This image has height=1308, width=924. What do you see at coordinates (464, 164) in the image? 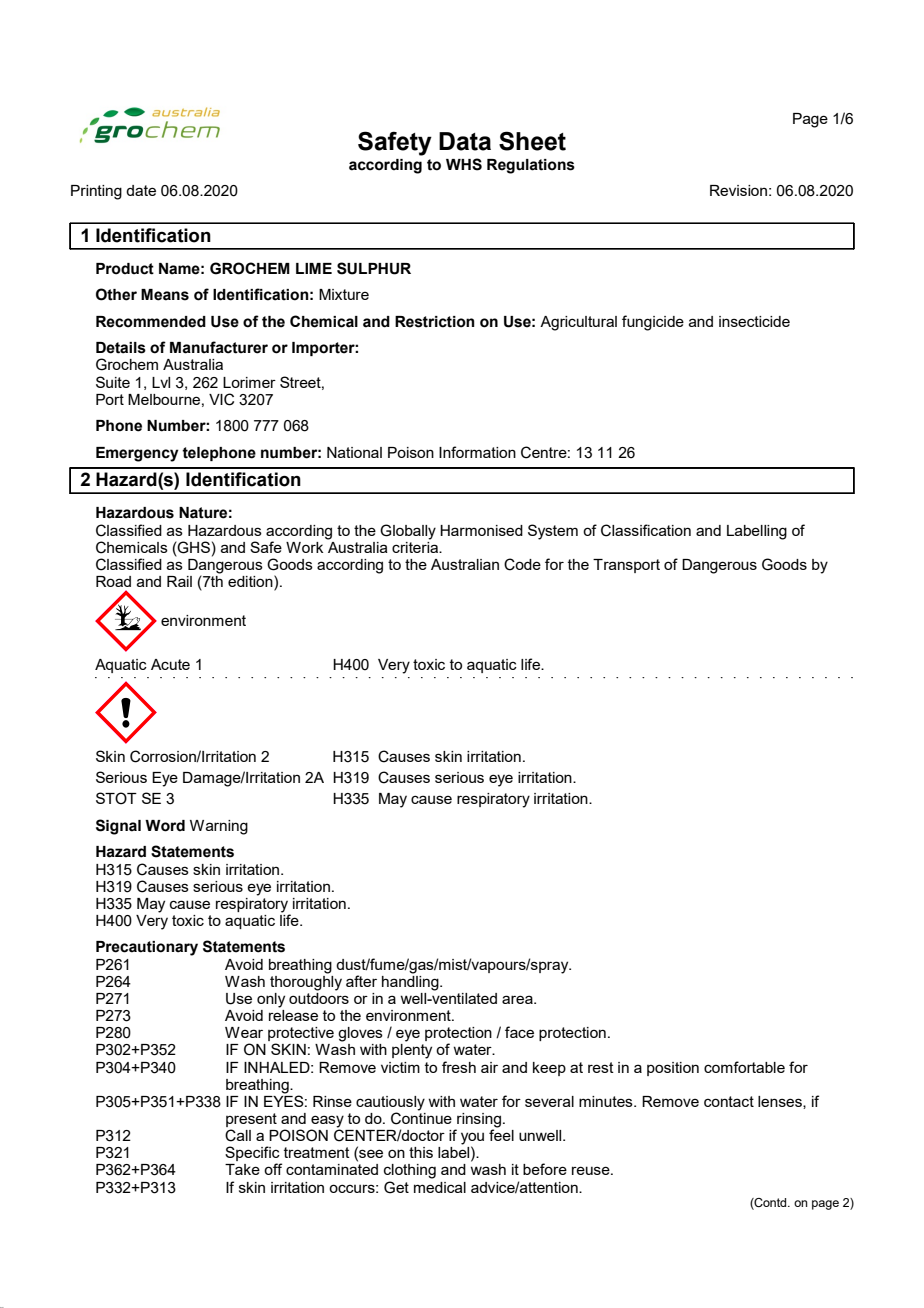
I see `WHS` at bounding box center [464, 164].
